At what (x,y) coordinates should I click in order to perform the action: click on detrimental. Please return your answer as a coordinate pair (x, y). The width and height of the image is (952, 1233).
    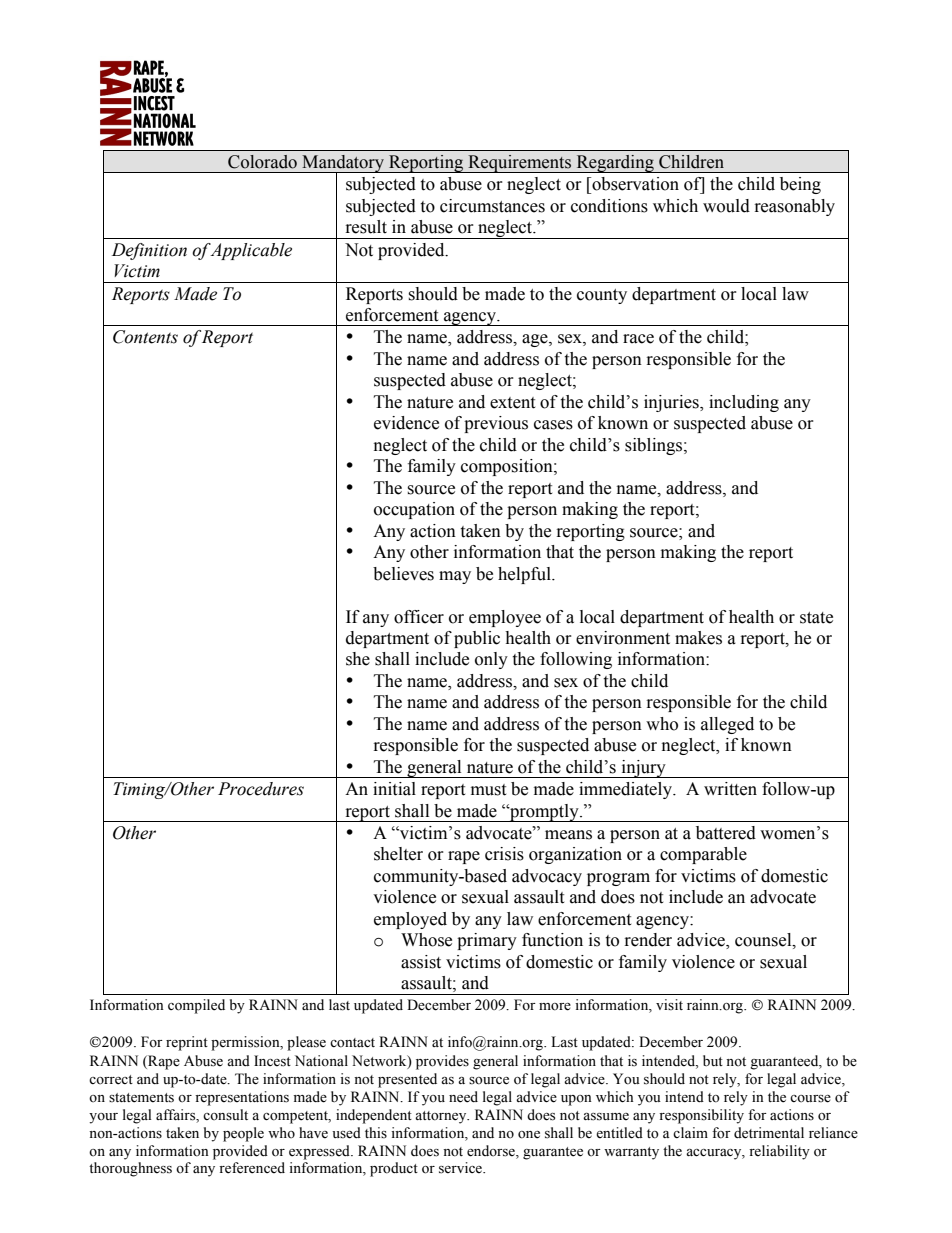
    Looking at the image, I should click on (769, 1133).
